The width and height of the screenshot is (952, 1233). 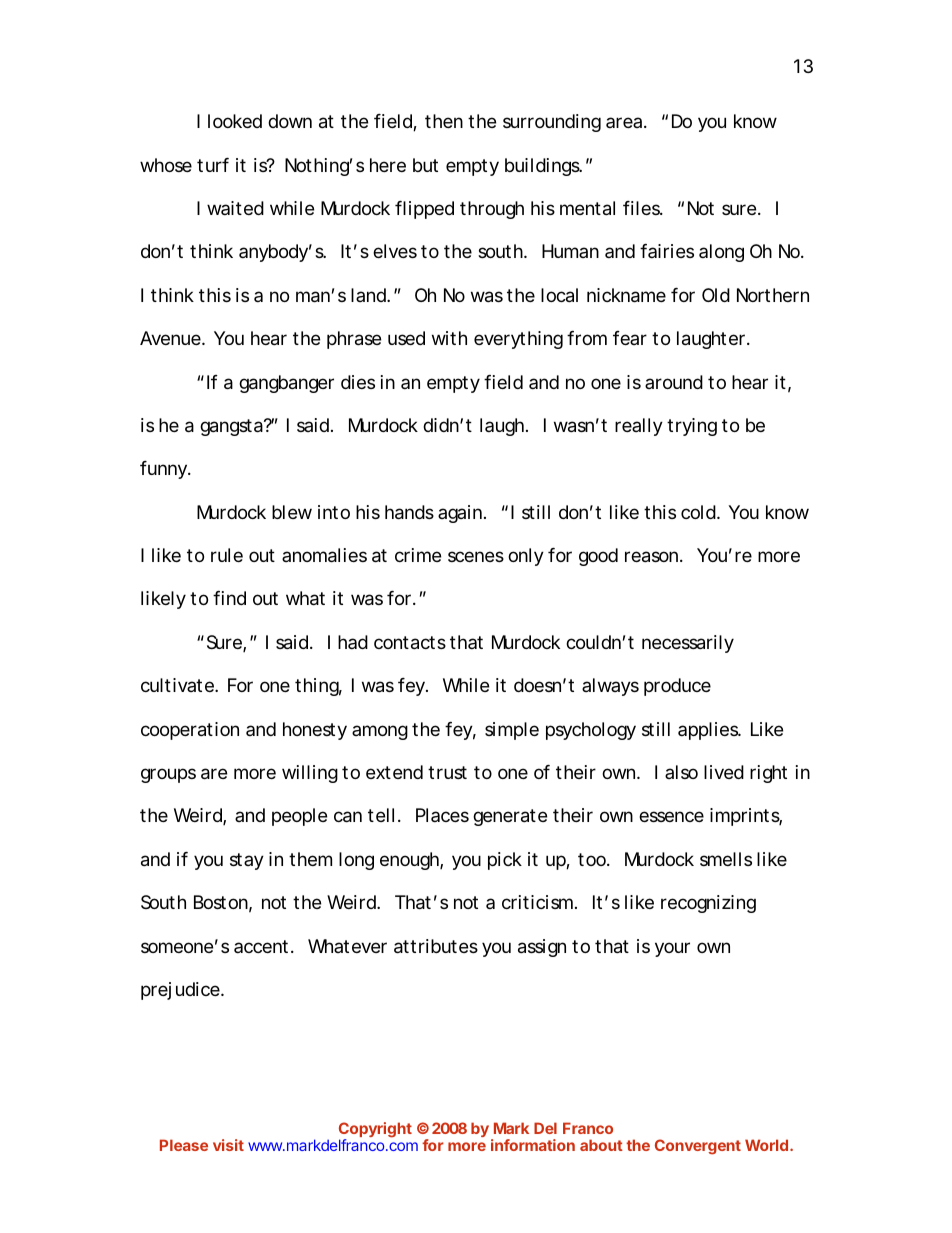 I want to click on mental, so click(x=587, y=208).
